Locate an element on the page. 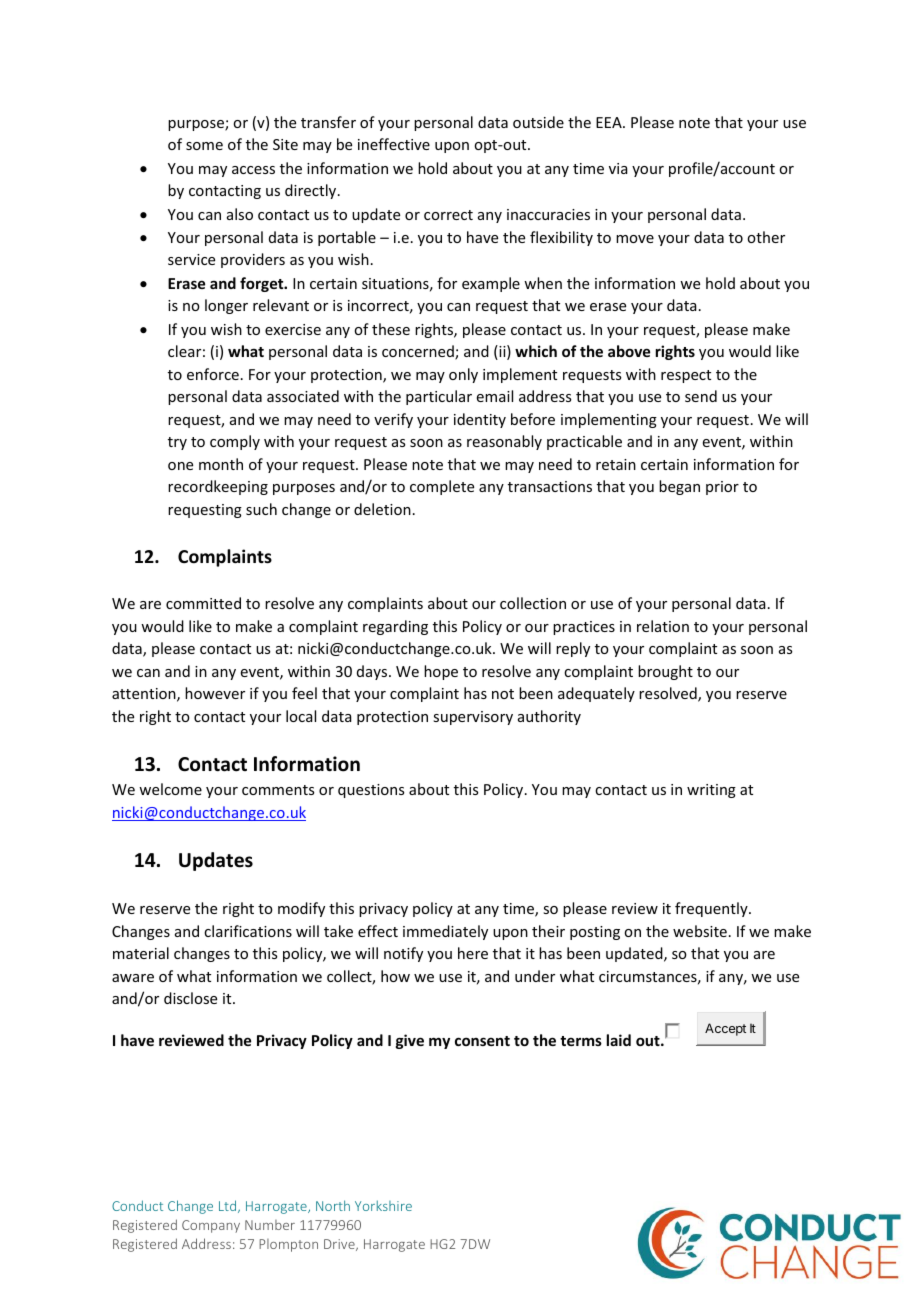 This document has height=1308, width=924. complete is located at coordinates (442, 487).
